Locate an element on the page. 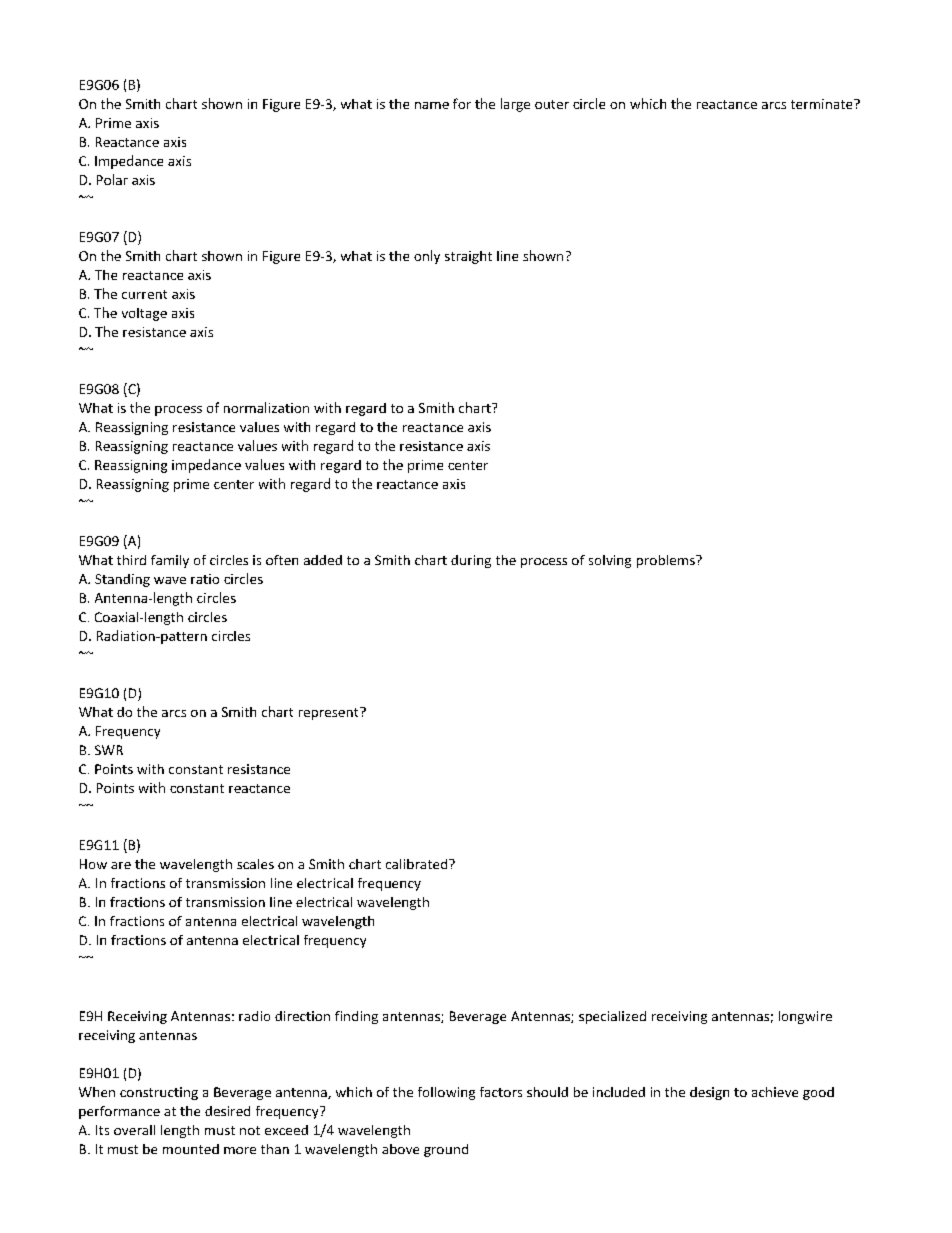 The width and height of the document is (952, 1233). Polar is located at coordinates (112, 179).
